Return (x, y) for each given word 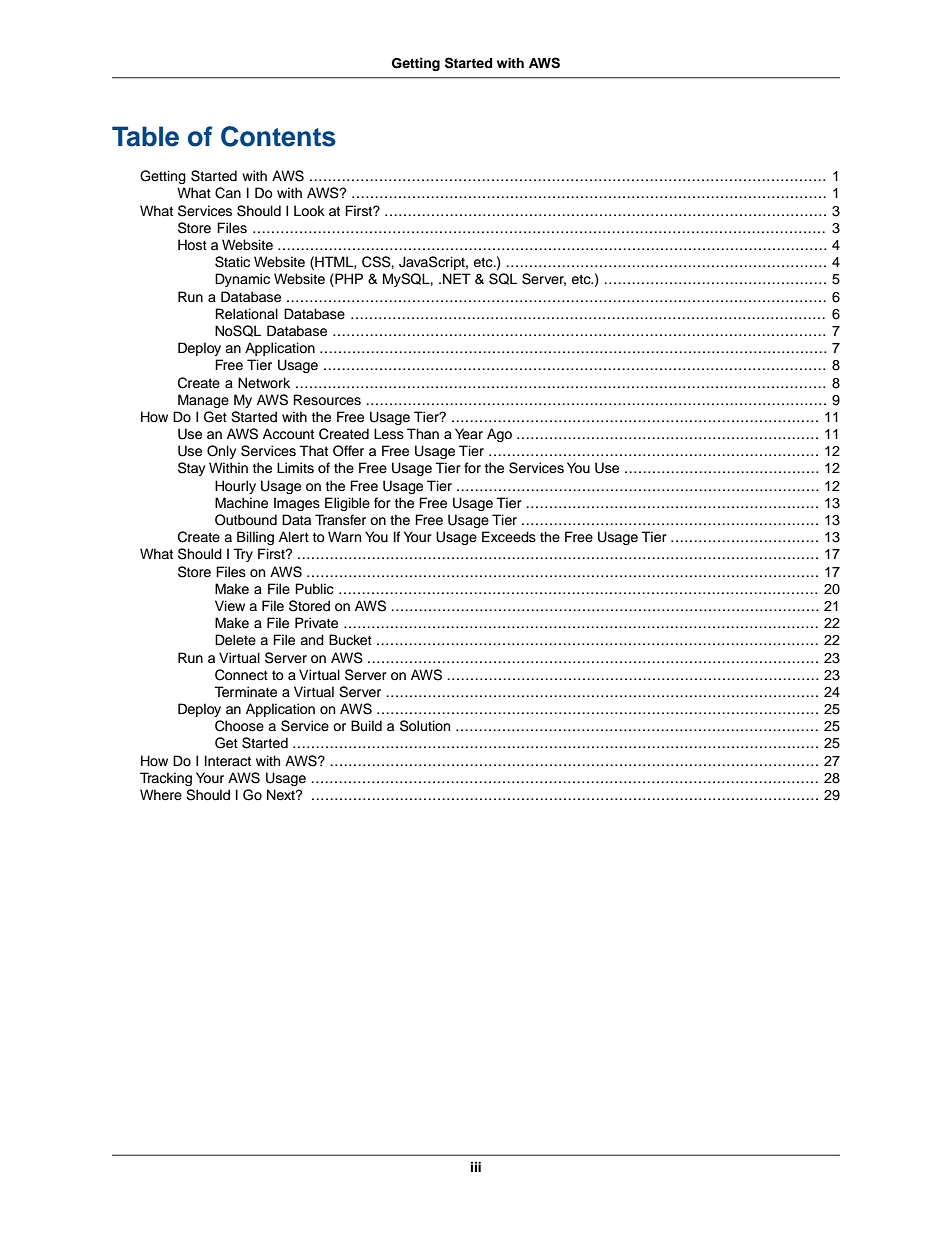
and (312, 639)
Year (469, 433)
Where (161, 795)
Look (309, 211)
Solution (425, 726)
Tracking (166, 779)
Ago (499, 435)
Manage (203, 401)
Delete (235, 640)
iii (476, 1167)
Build (366, 726)
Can (228, 193)
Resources (327, 400)
